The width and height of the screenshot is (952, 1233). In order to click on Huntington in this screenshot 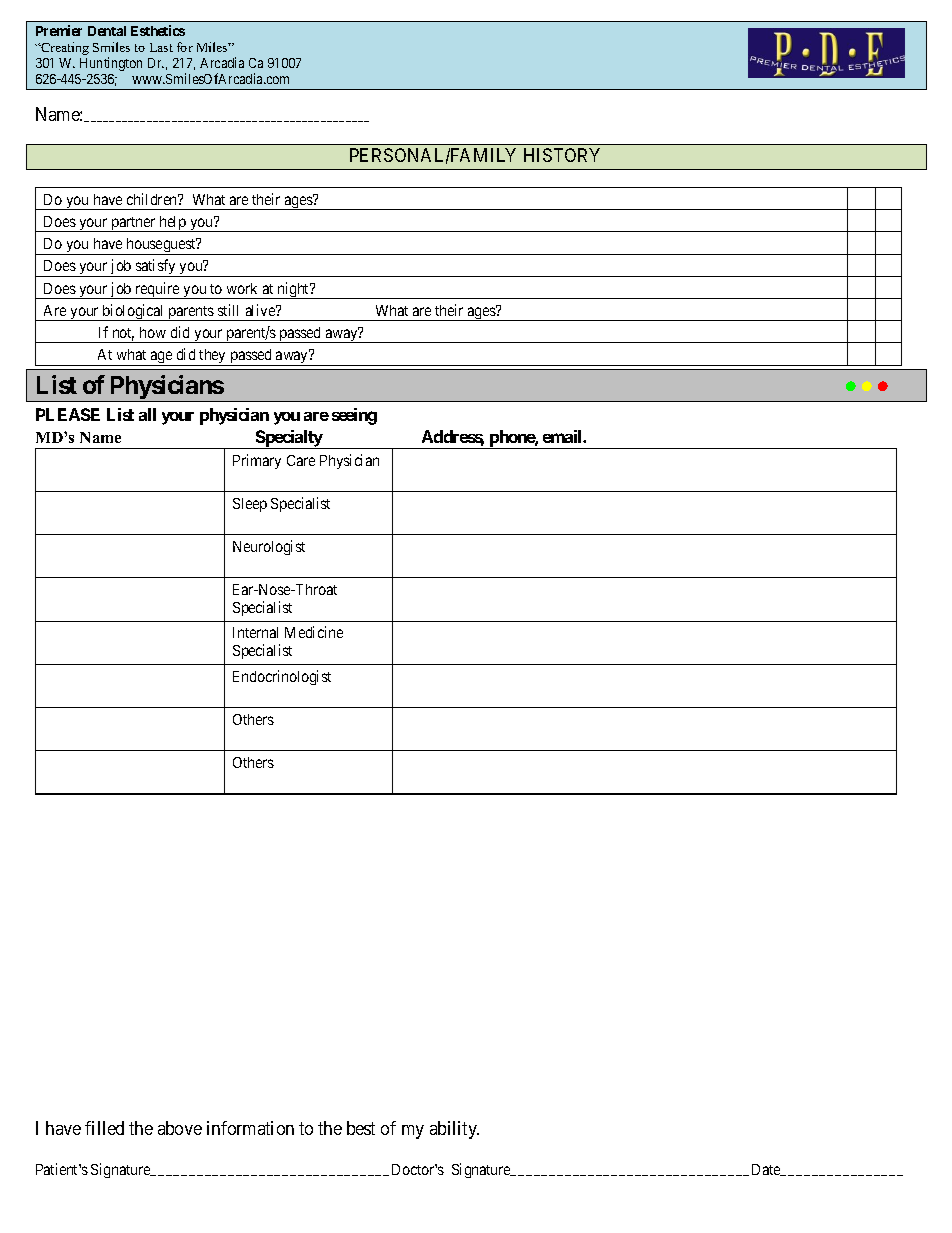, I will do `click(111, 64)`.
